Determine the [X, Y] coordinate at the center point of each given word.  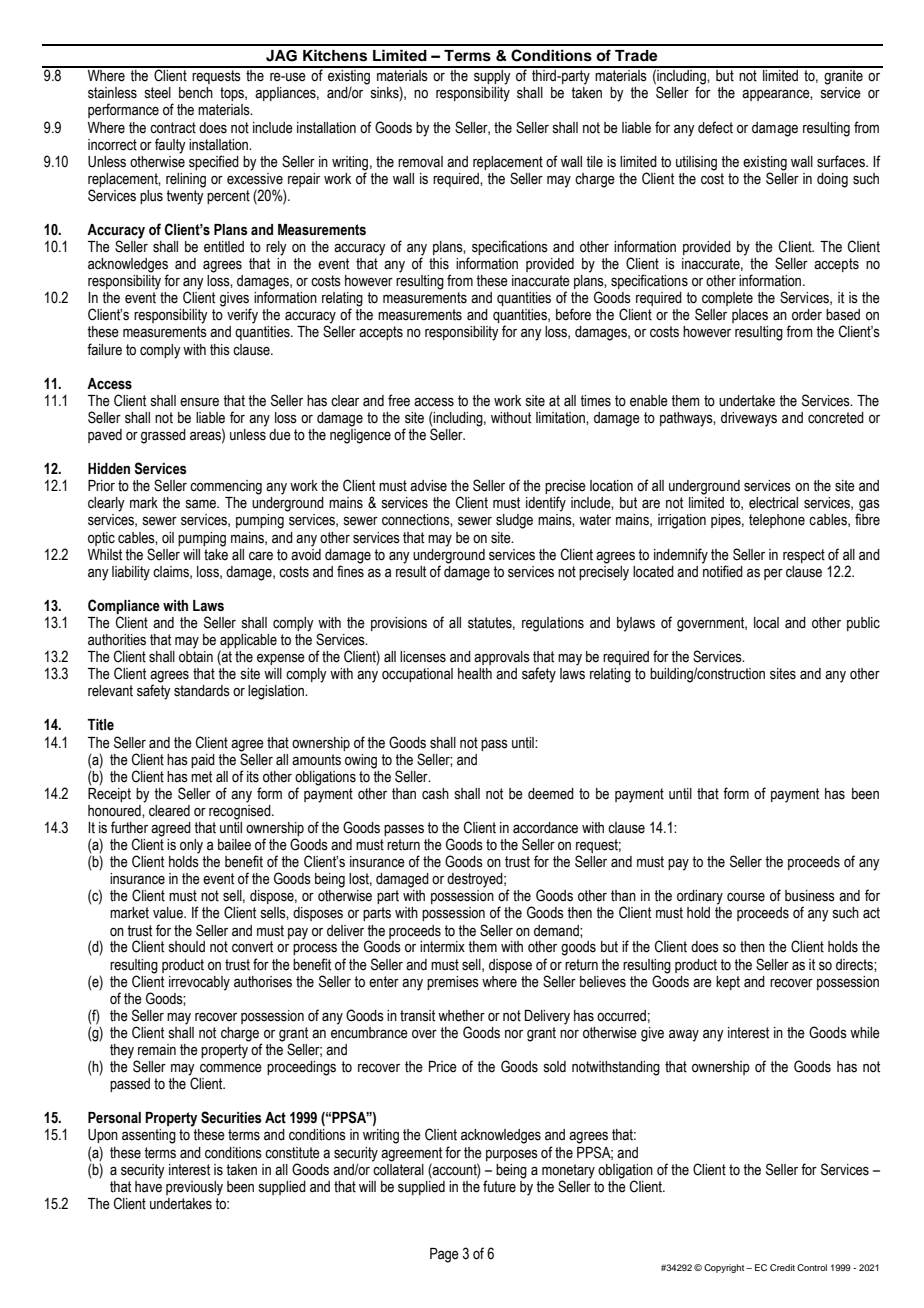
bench [196, 93]
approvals [502, 658]
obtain [196, 657]
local [766, 623]
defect [715, 127]
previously [194, 1188]
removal [420, 162]
